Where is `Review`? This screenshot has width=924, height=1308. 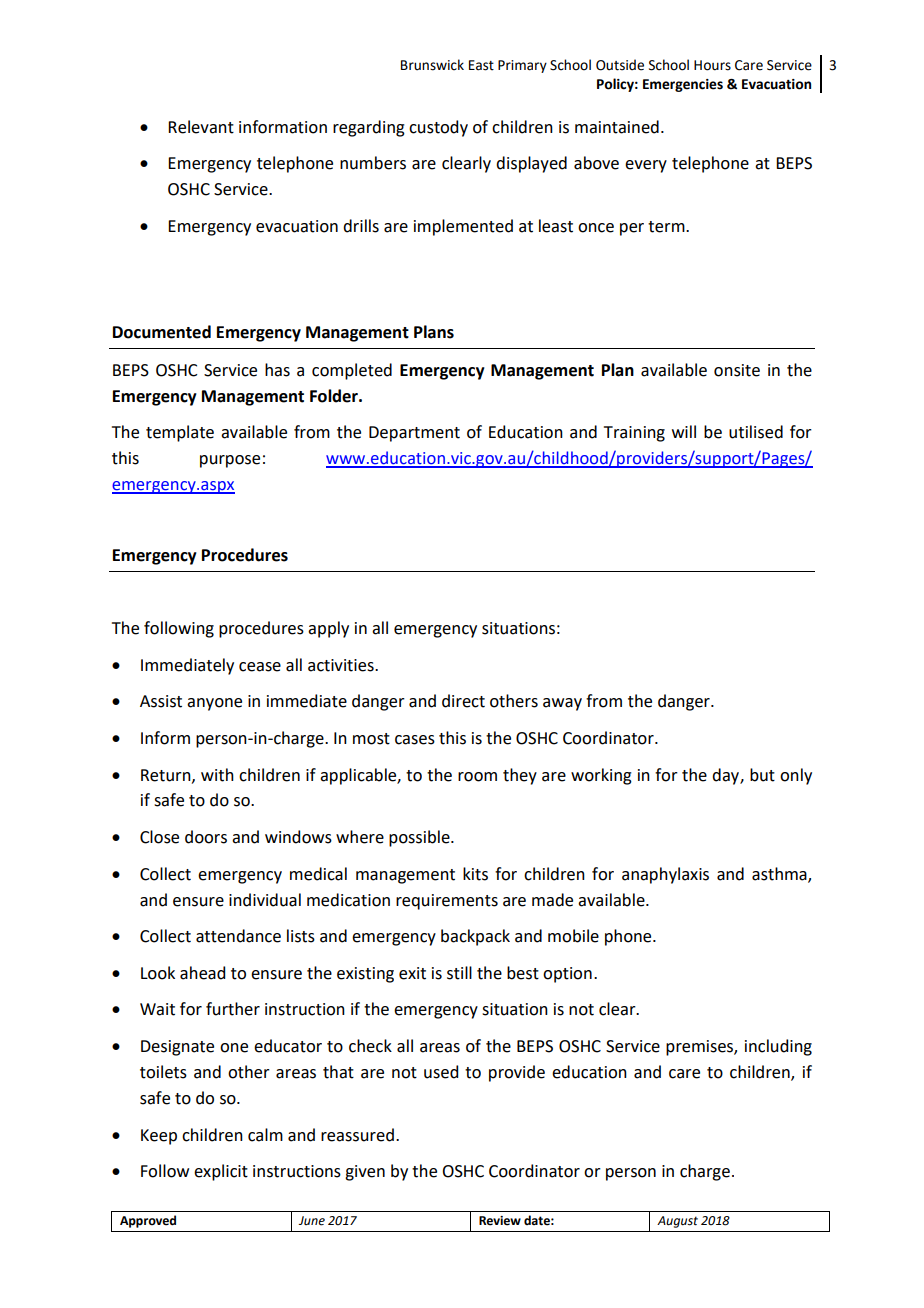 Review is located at coordinates (500, 1221).
